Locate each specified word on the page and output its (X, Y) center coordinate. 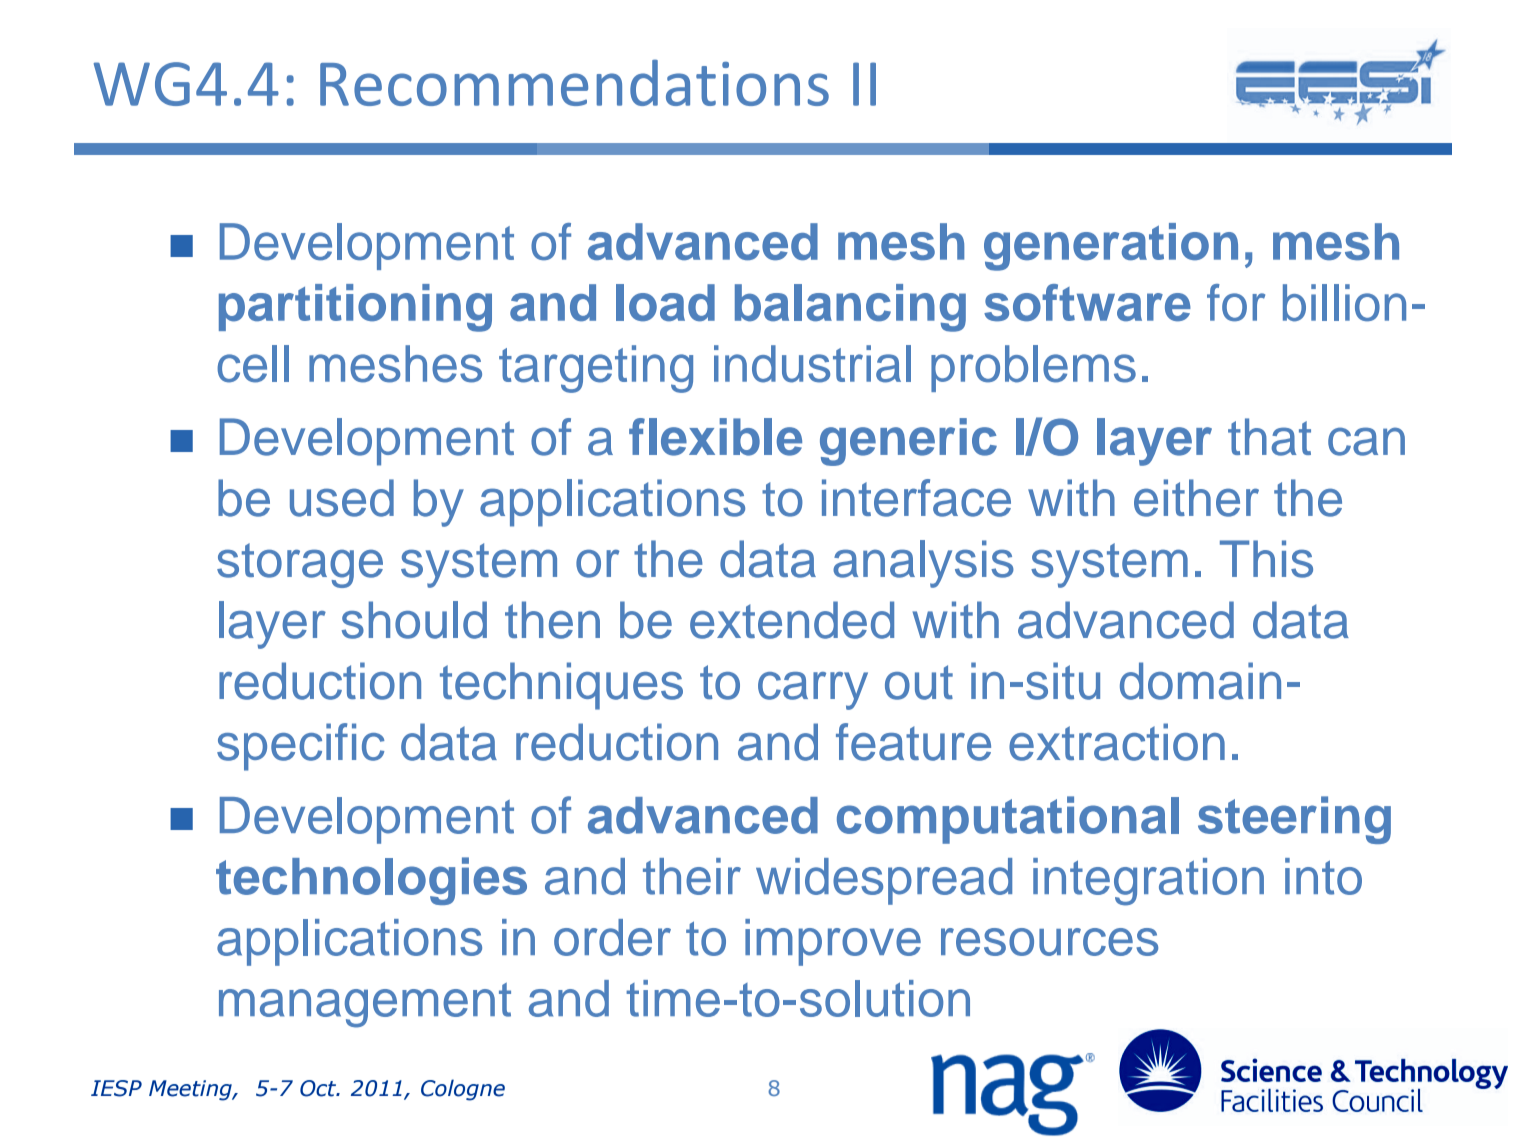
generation (1111, 247)
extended (792, 620)
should (414, 620)
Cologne (463, 1090)
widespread (884, 881)
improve (833, 942)
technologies (371, 881)
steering (1294, 820)
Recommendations (574, 82)
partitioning (355, 308)
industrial (812, 364)
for (1236, 303)
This (1266, 559)
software (1087, 303)
